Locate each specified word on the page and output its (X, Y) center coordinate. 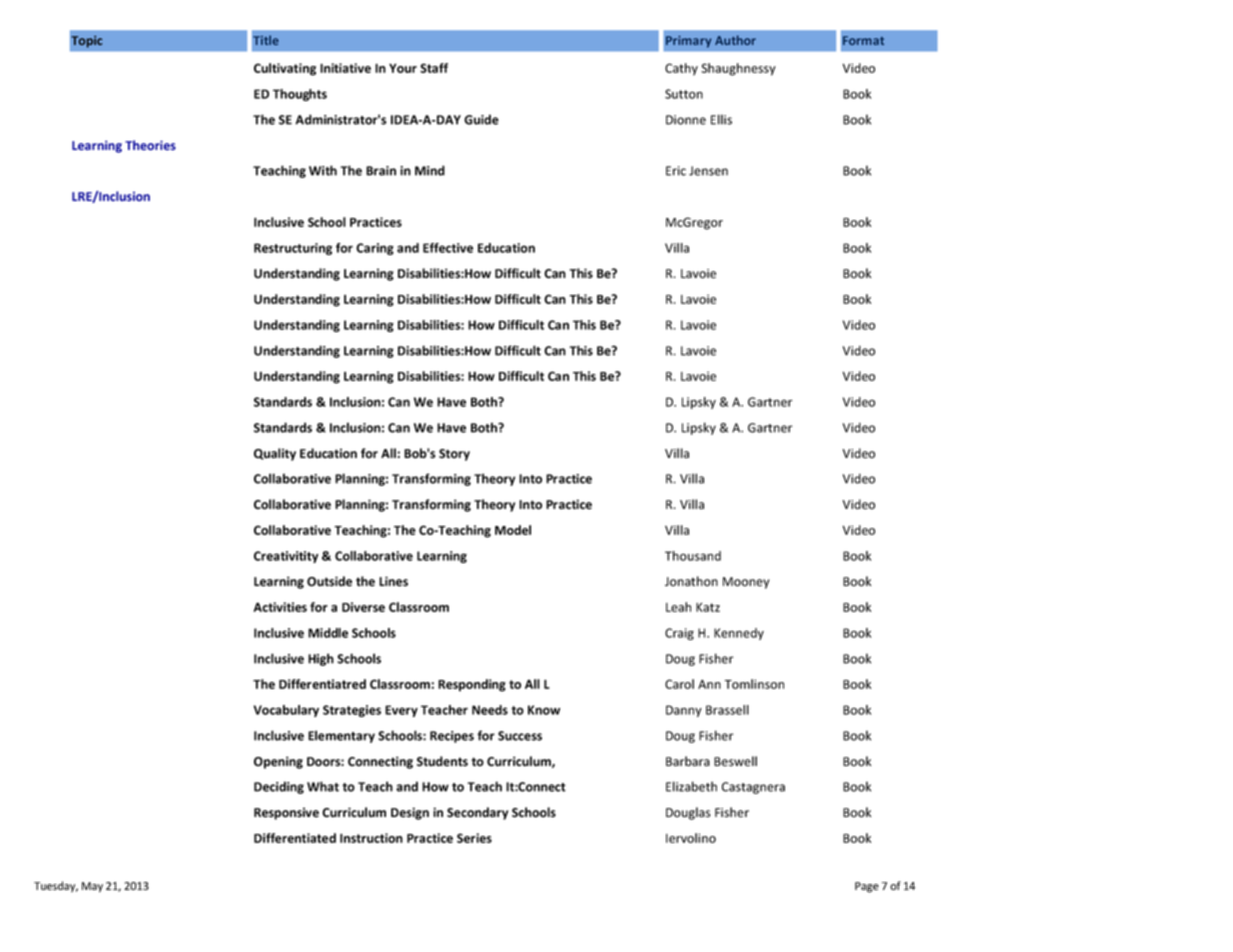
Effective (448, 248)
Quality (275, 454)
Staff (434, 68)
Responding (472, 685)
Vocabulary (286, 711)
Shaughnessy (738, 69)
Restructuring (293, 249)
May (92, 887)
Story (454, 455)
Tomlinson (754, 684)
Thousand (693, 556)
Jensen (708, 171)
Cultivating (285, 69)
